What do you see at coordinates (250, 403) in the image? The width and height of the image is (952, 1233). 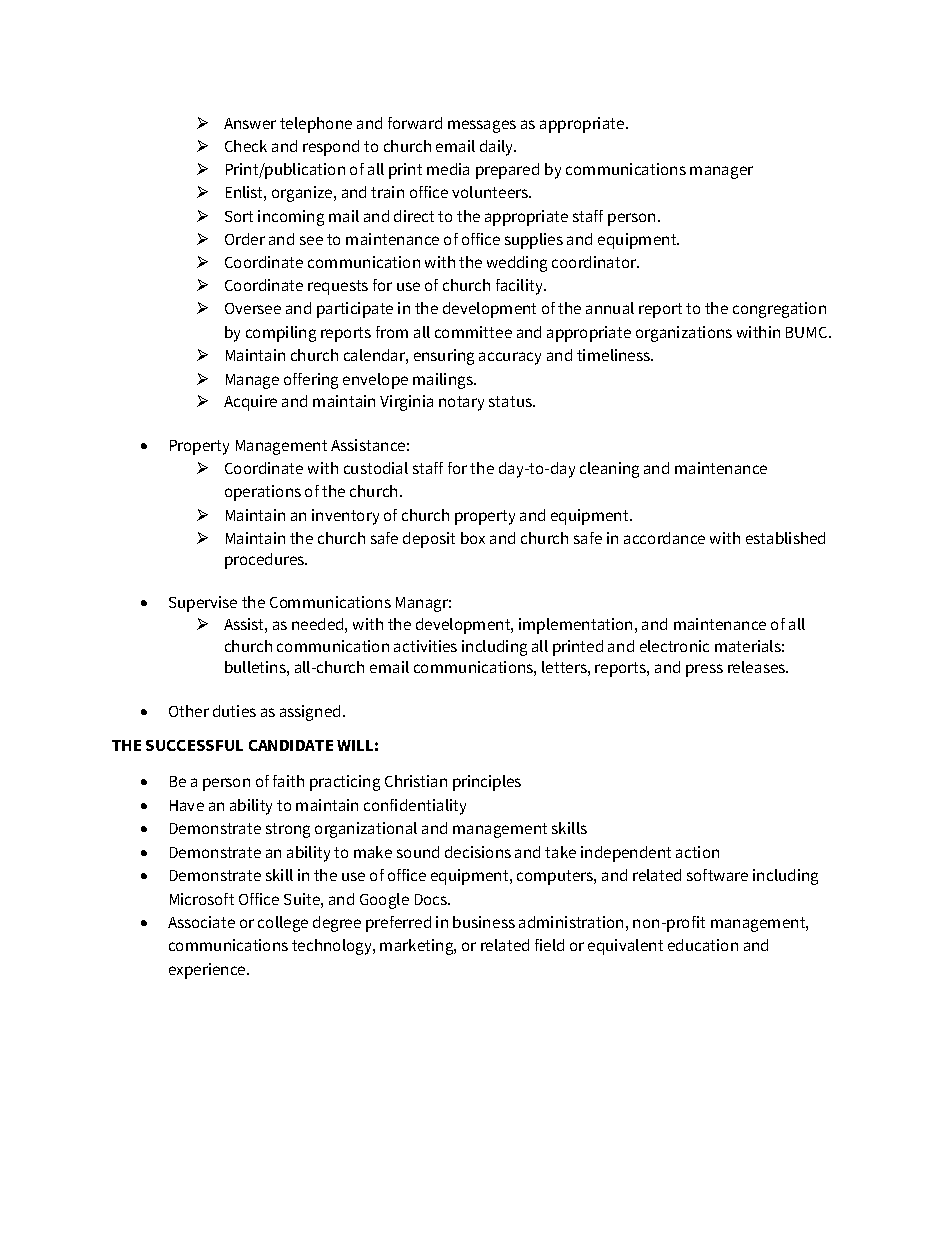 I see `Acquire` at bounding box center [250, 403].
